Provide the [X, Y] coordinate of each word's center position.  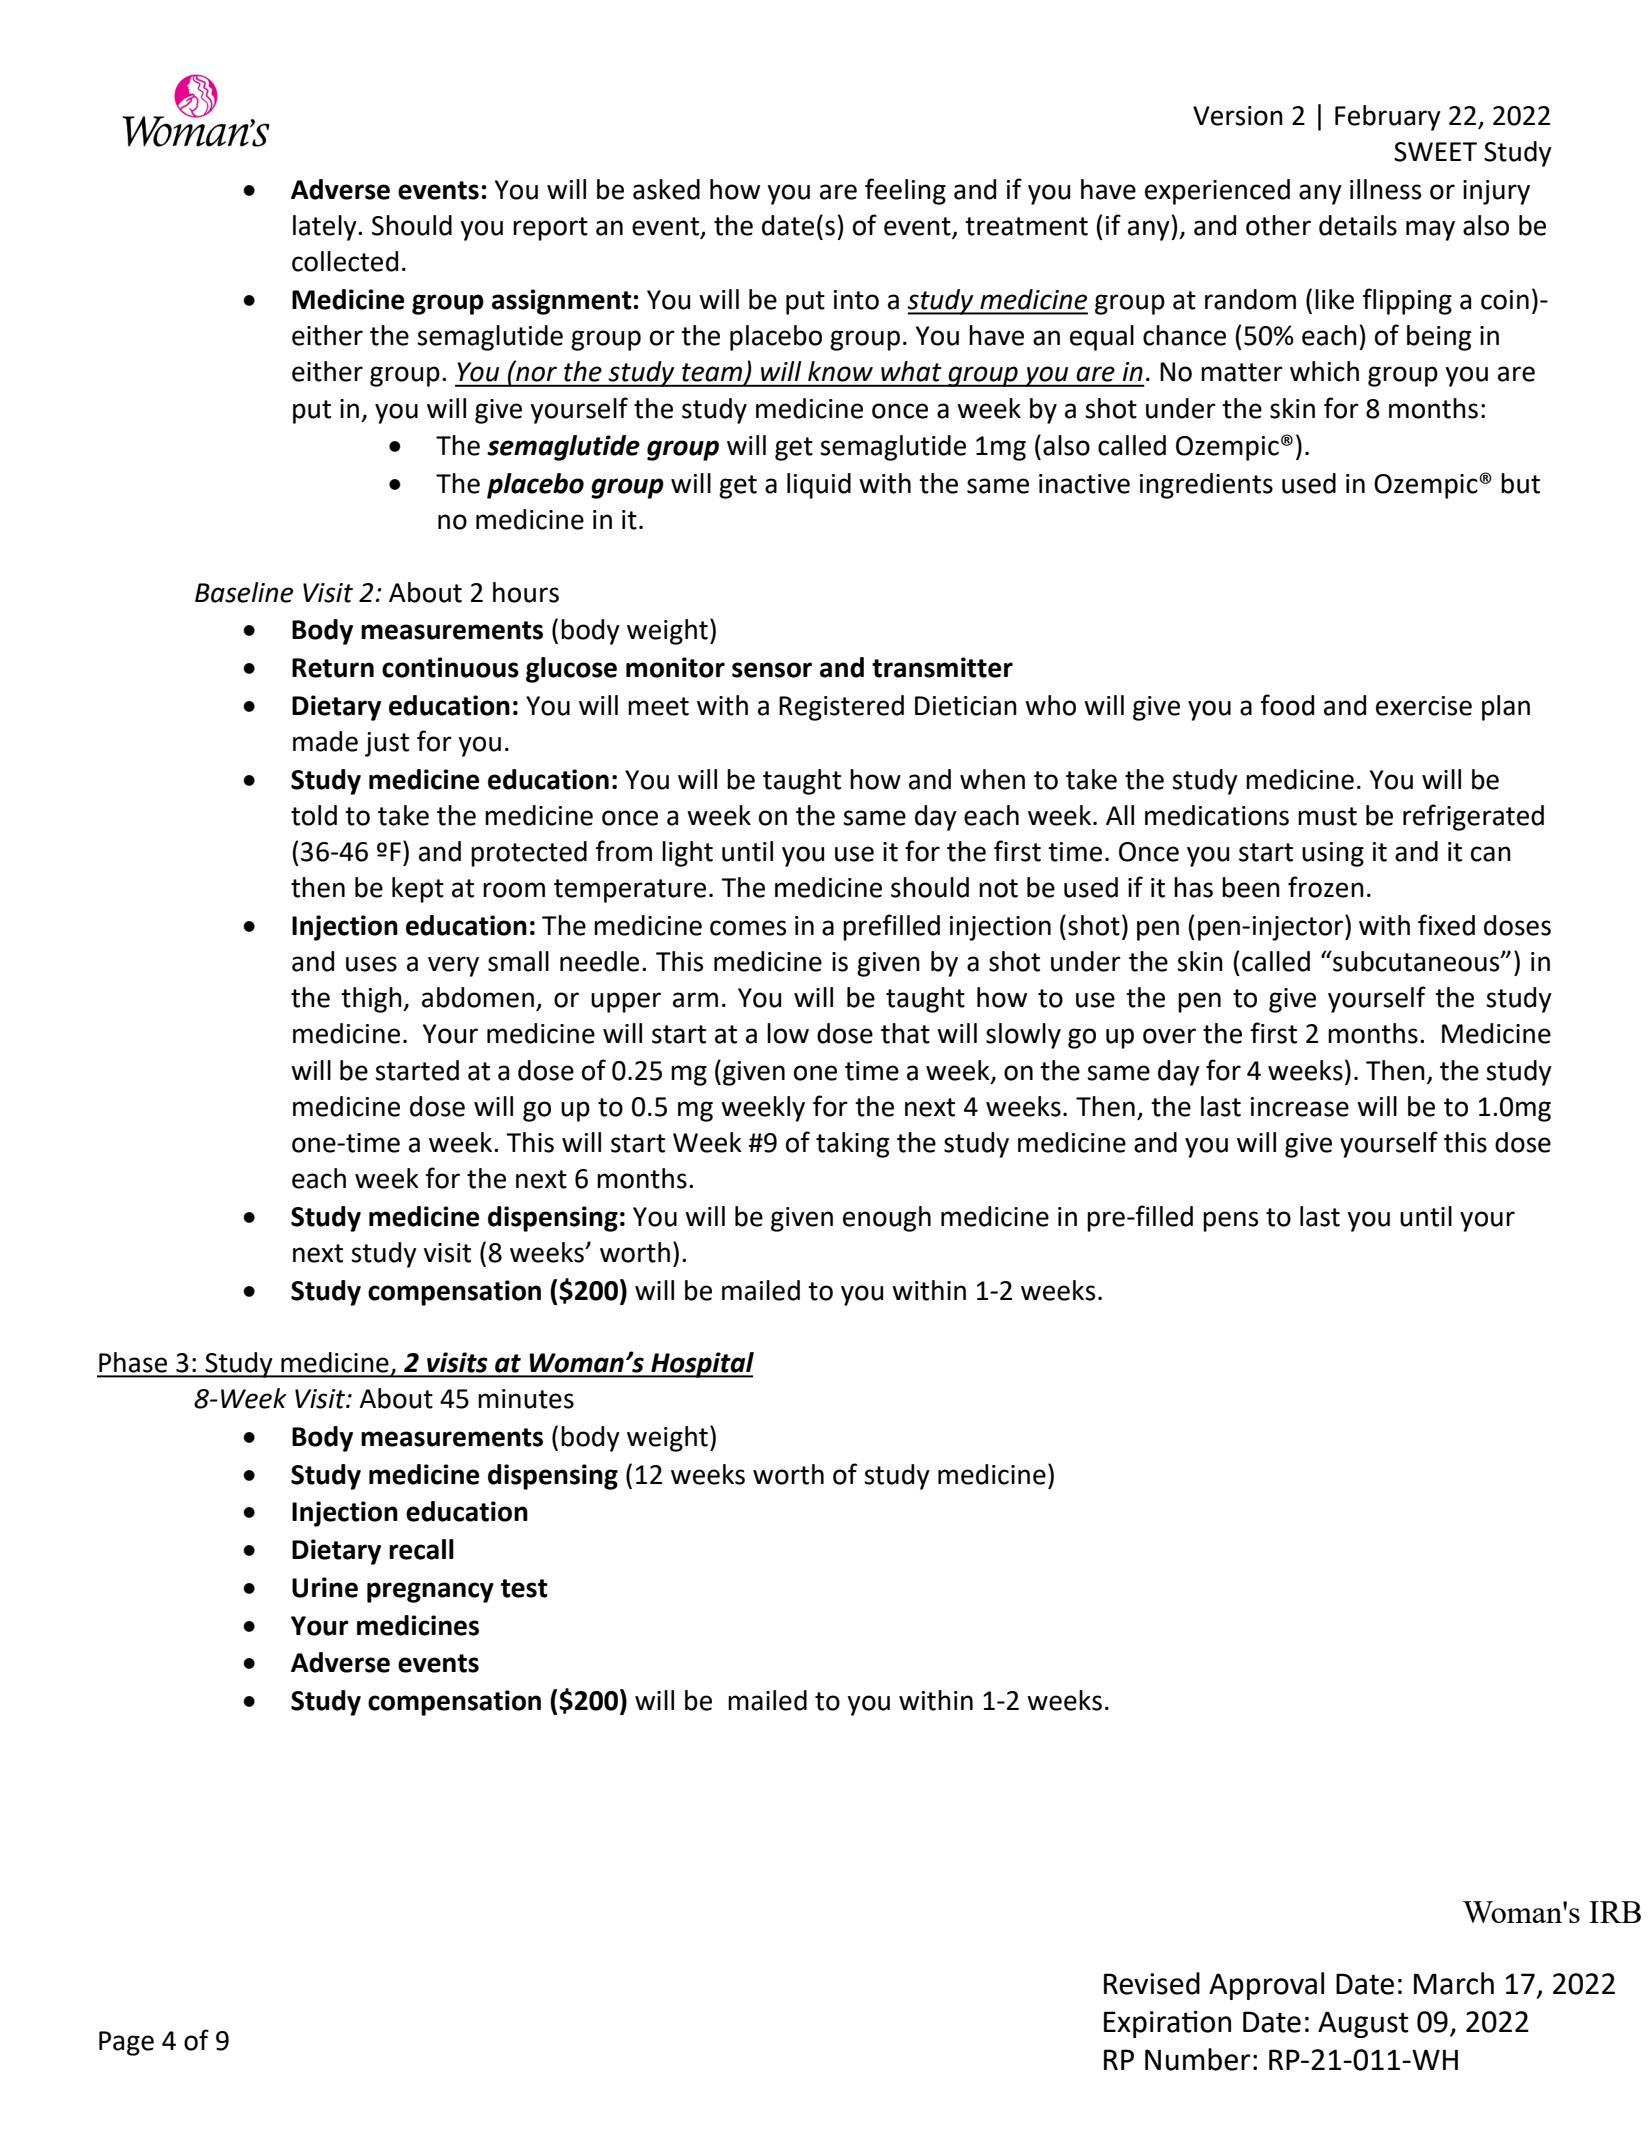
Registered [841, 708]
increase [1300, 1107]
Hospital [701, 1365]
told [314, 815]
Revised [1152, 1983]
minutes [526, 1399]
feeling [905, 191]
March [1454, 1983]
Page [126, 2043]
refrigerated [1473, 817]
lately [326, 228]
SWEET [1435, 152]
